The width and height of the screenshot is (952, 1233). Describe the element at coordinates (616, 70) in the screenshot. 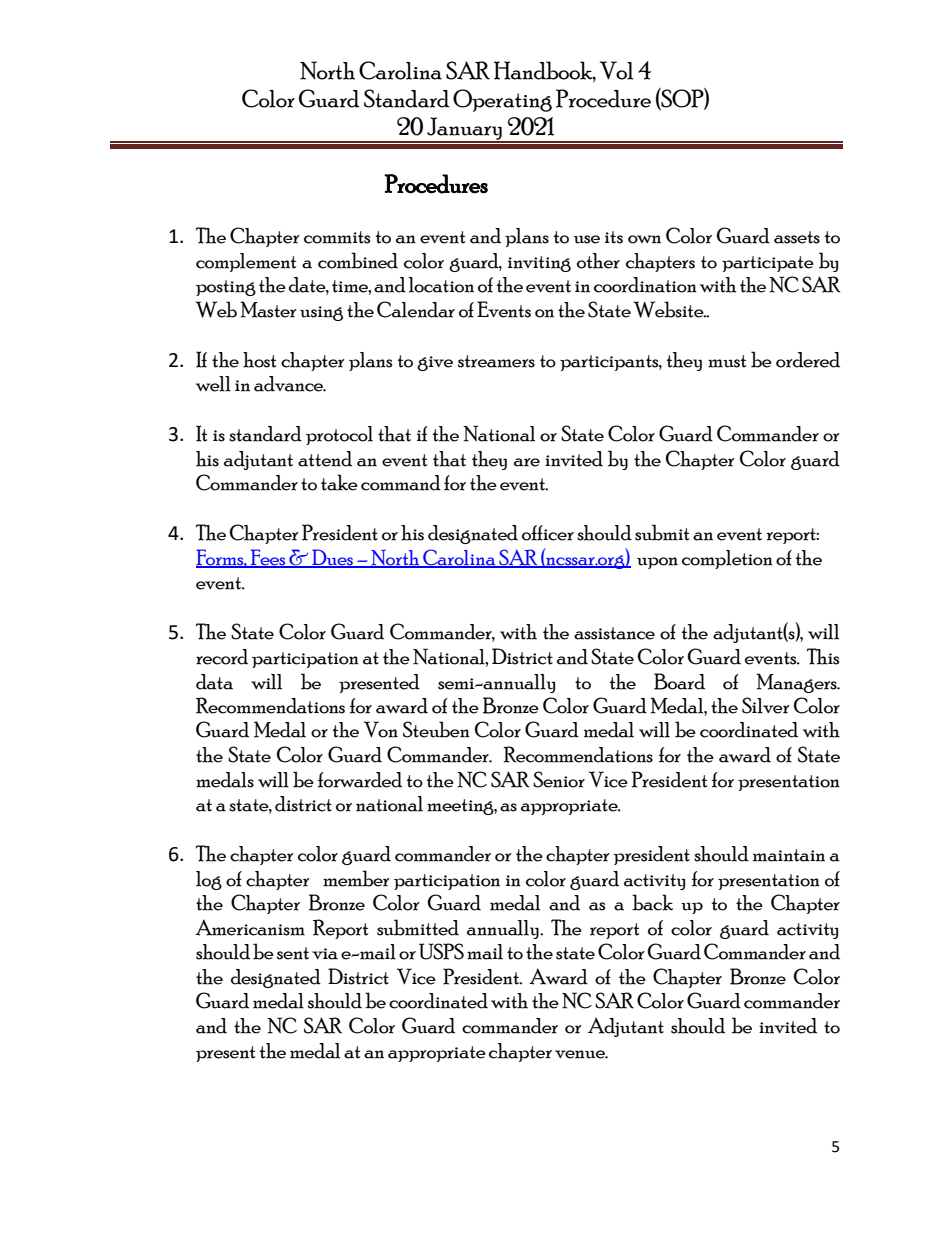

I see `Vol` at that location.
